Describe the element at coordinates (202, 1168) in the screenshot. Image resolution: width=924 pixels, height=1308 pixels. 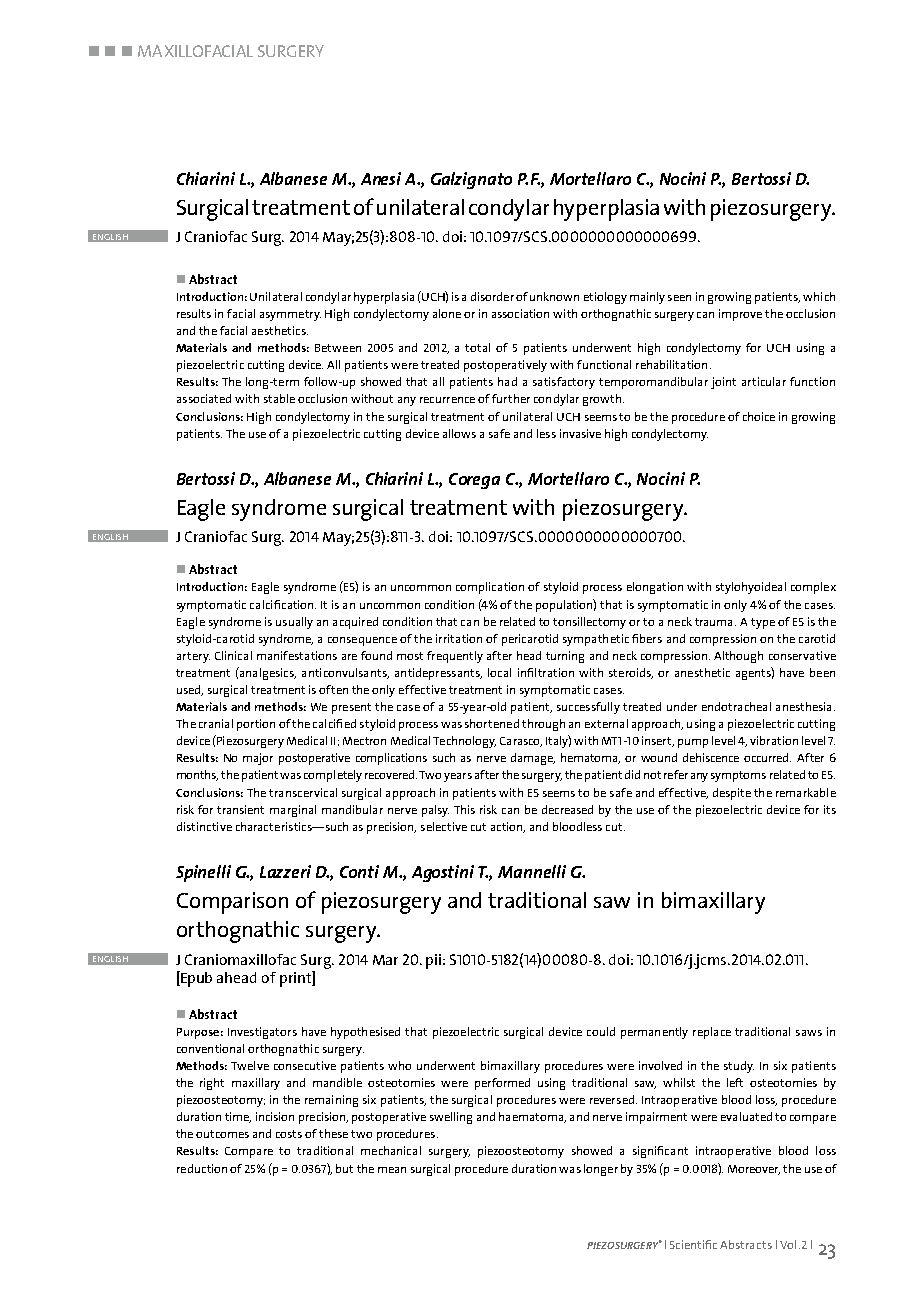
I see `reduction` at that location.
